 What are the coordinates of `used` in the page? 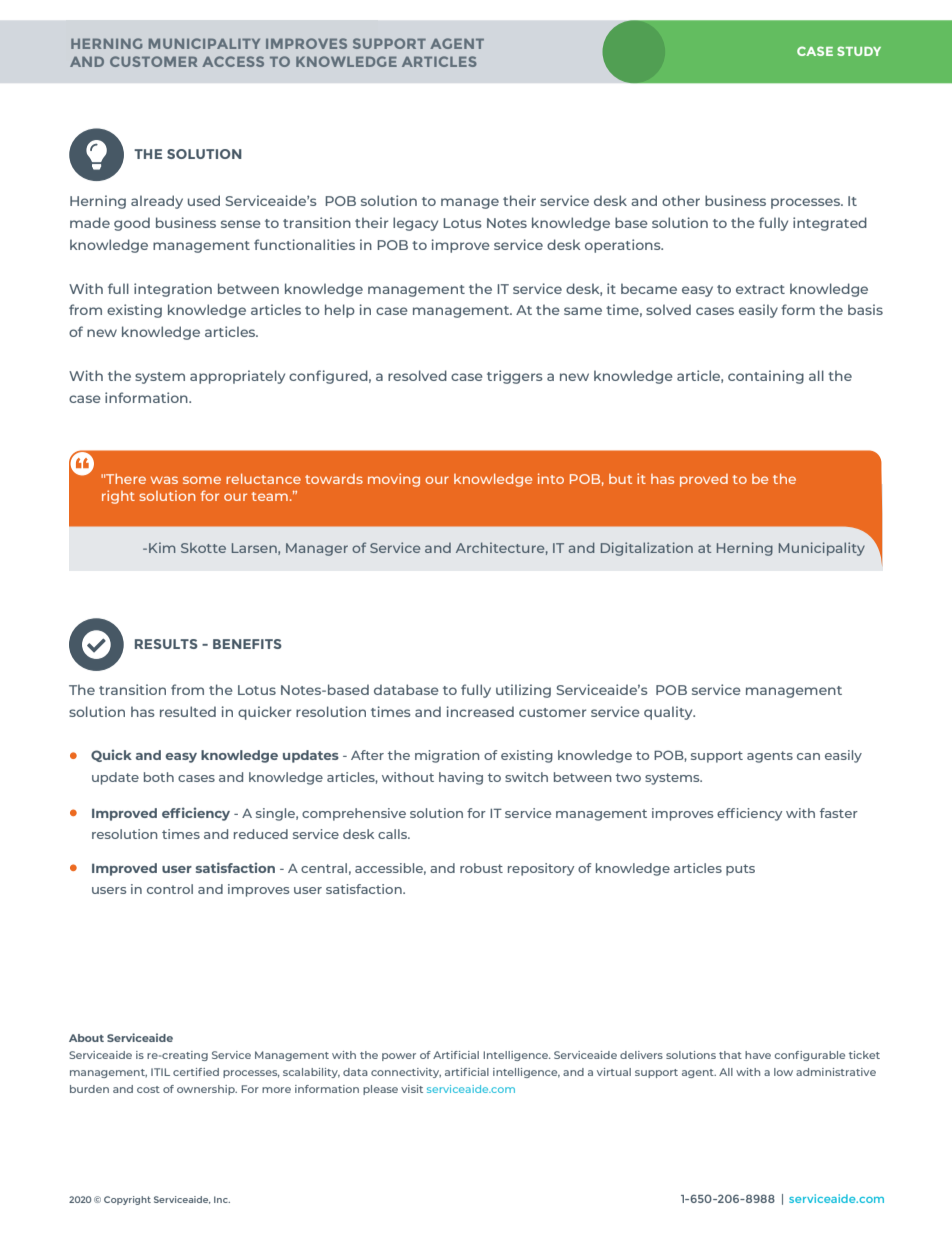 It's located at (204, 200).
